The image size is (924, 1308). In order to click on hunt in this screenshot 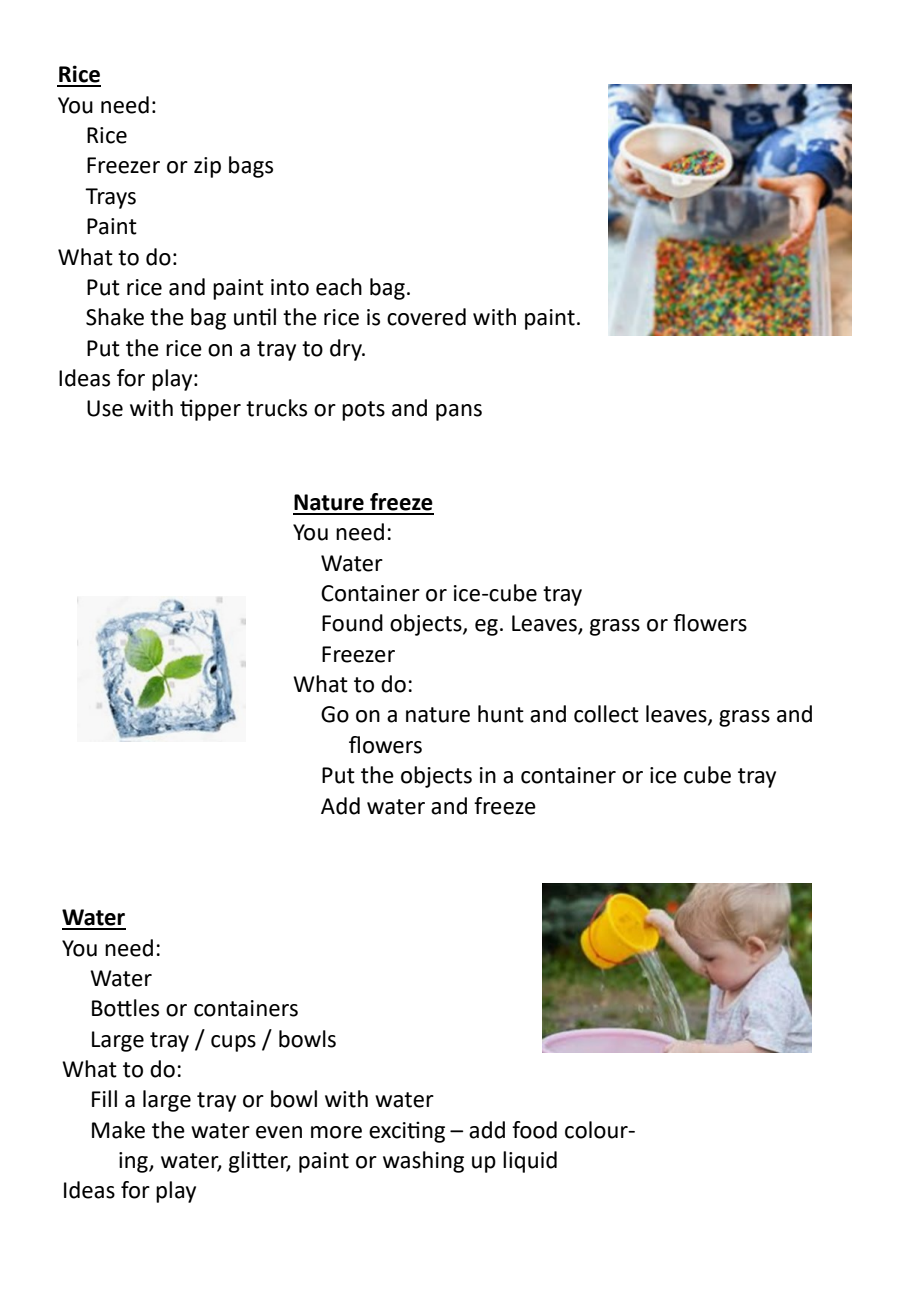, I will do `click(501, 714)`.
